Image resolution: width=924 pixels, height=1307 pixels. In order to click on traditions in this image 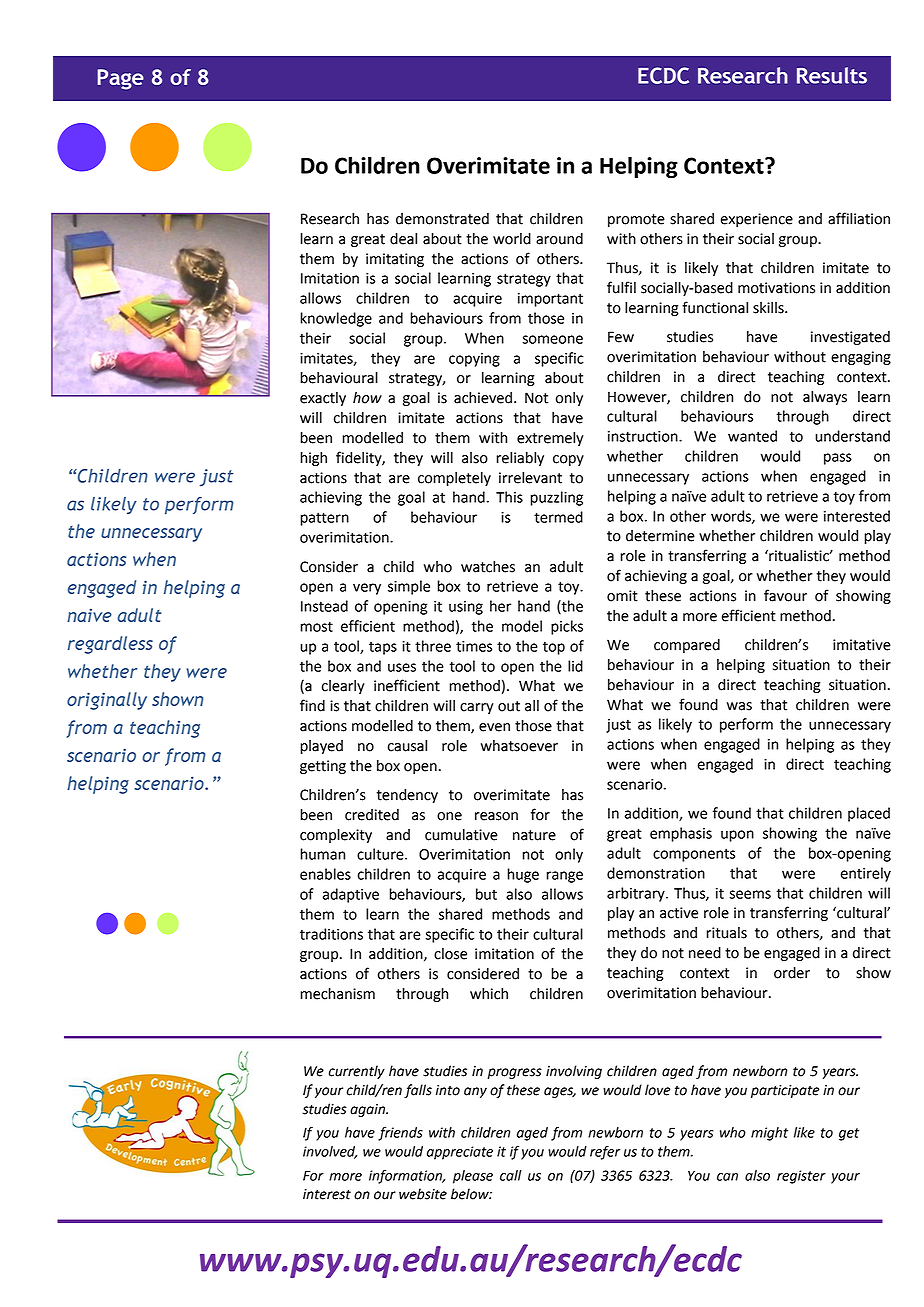, I will do `click(331, 934)`.
